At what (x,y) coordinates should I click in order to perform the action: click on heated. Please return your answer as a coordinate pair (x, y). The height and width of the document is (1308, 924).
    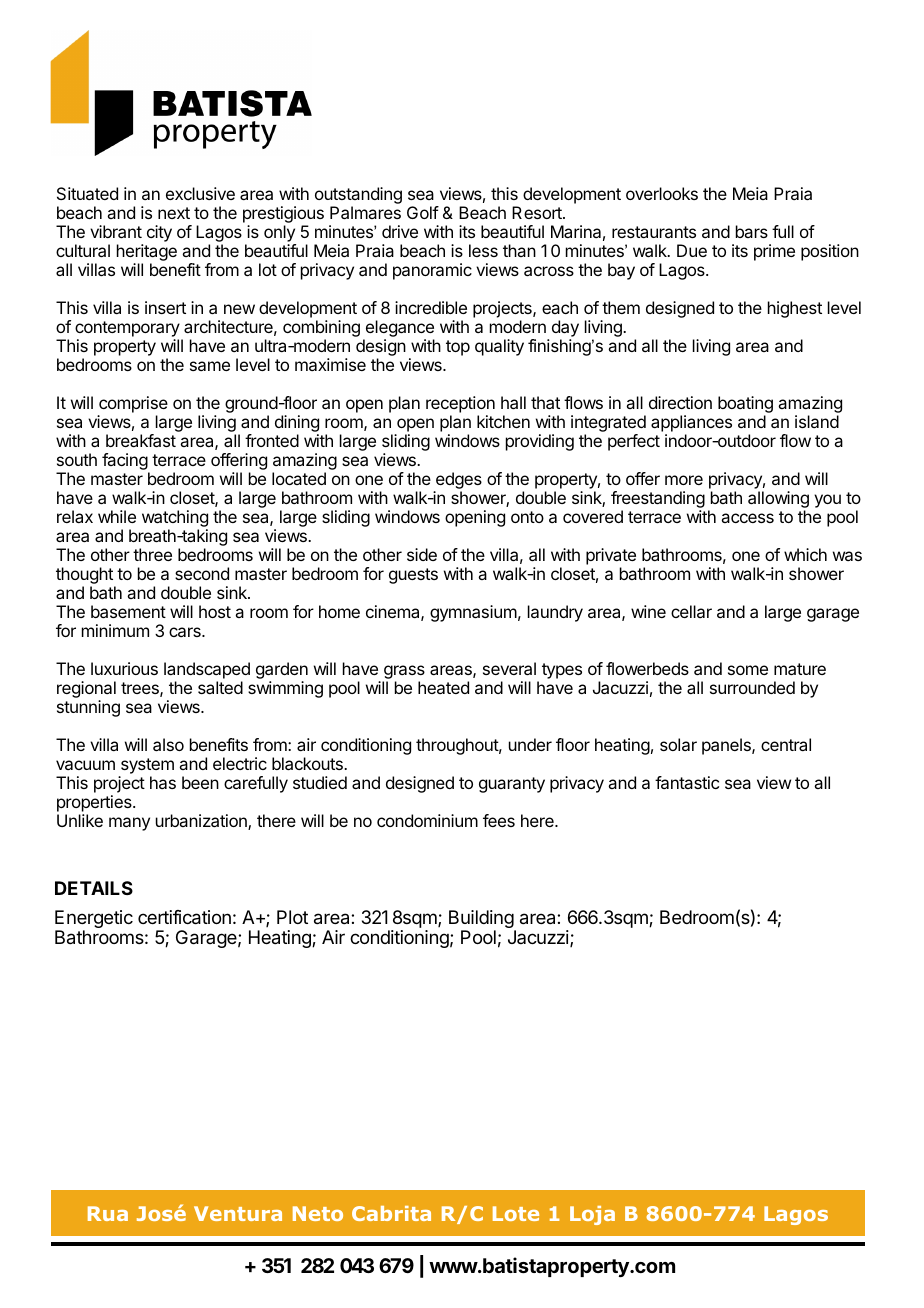
    Looking at the image, I should click on (443, 687).
